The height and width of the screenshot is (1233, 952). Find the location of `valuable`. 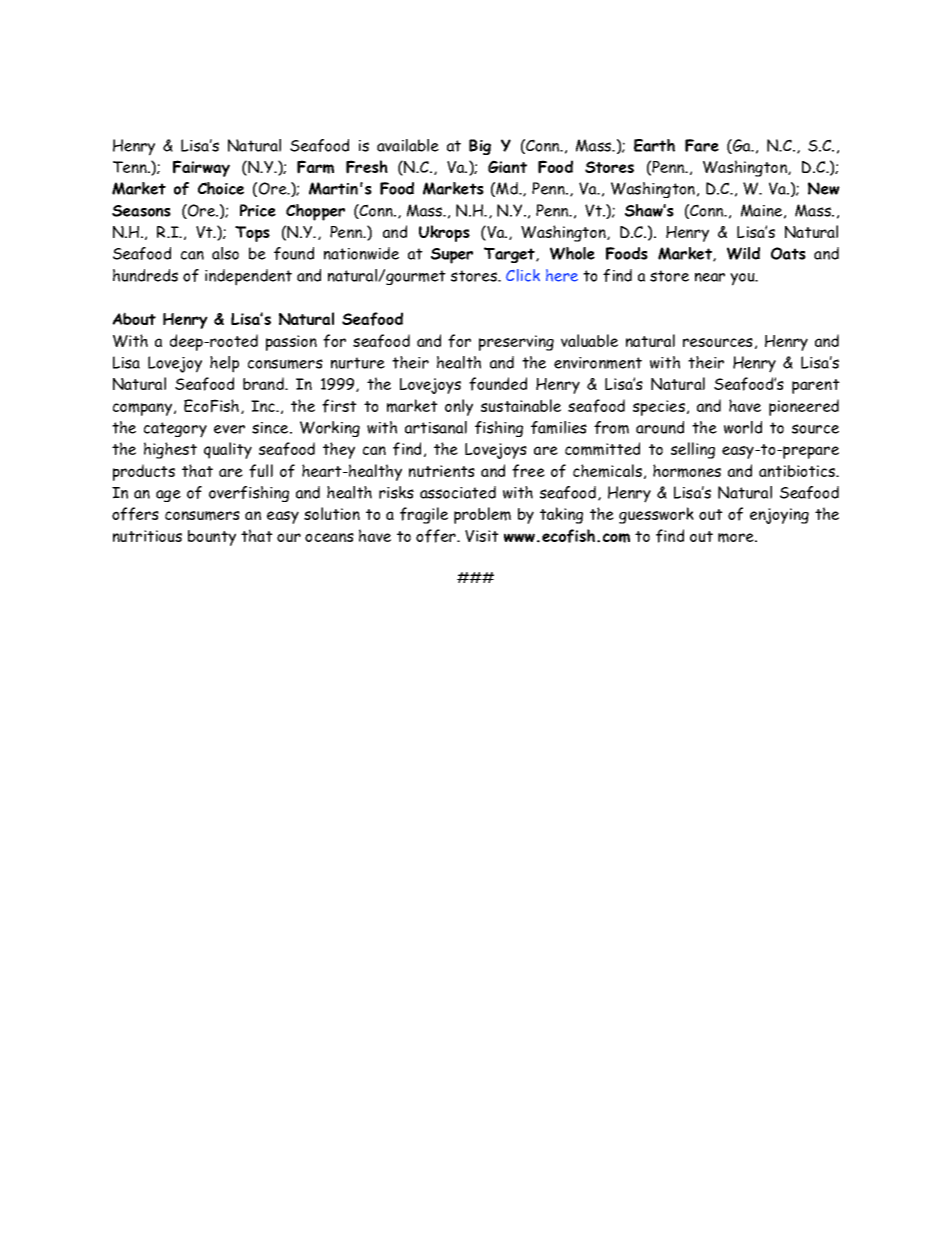

valuable is located at coordinates (589, 340).
